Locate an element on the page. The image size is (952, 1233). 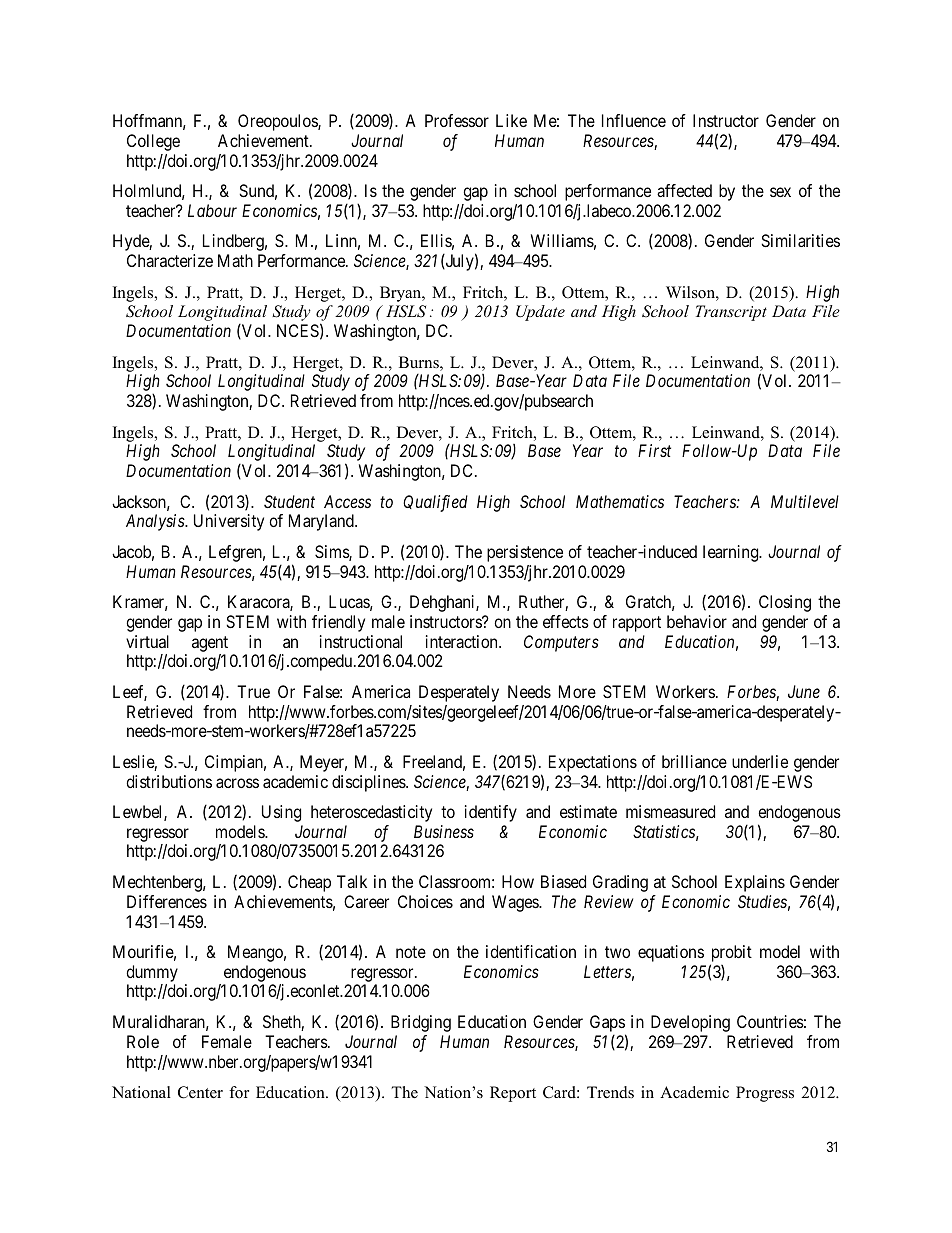
Report is located at coordinates (513, 1094).
